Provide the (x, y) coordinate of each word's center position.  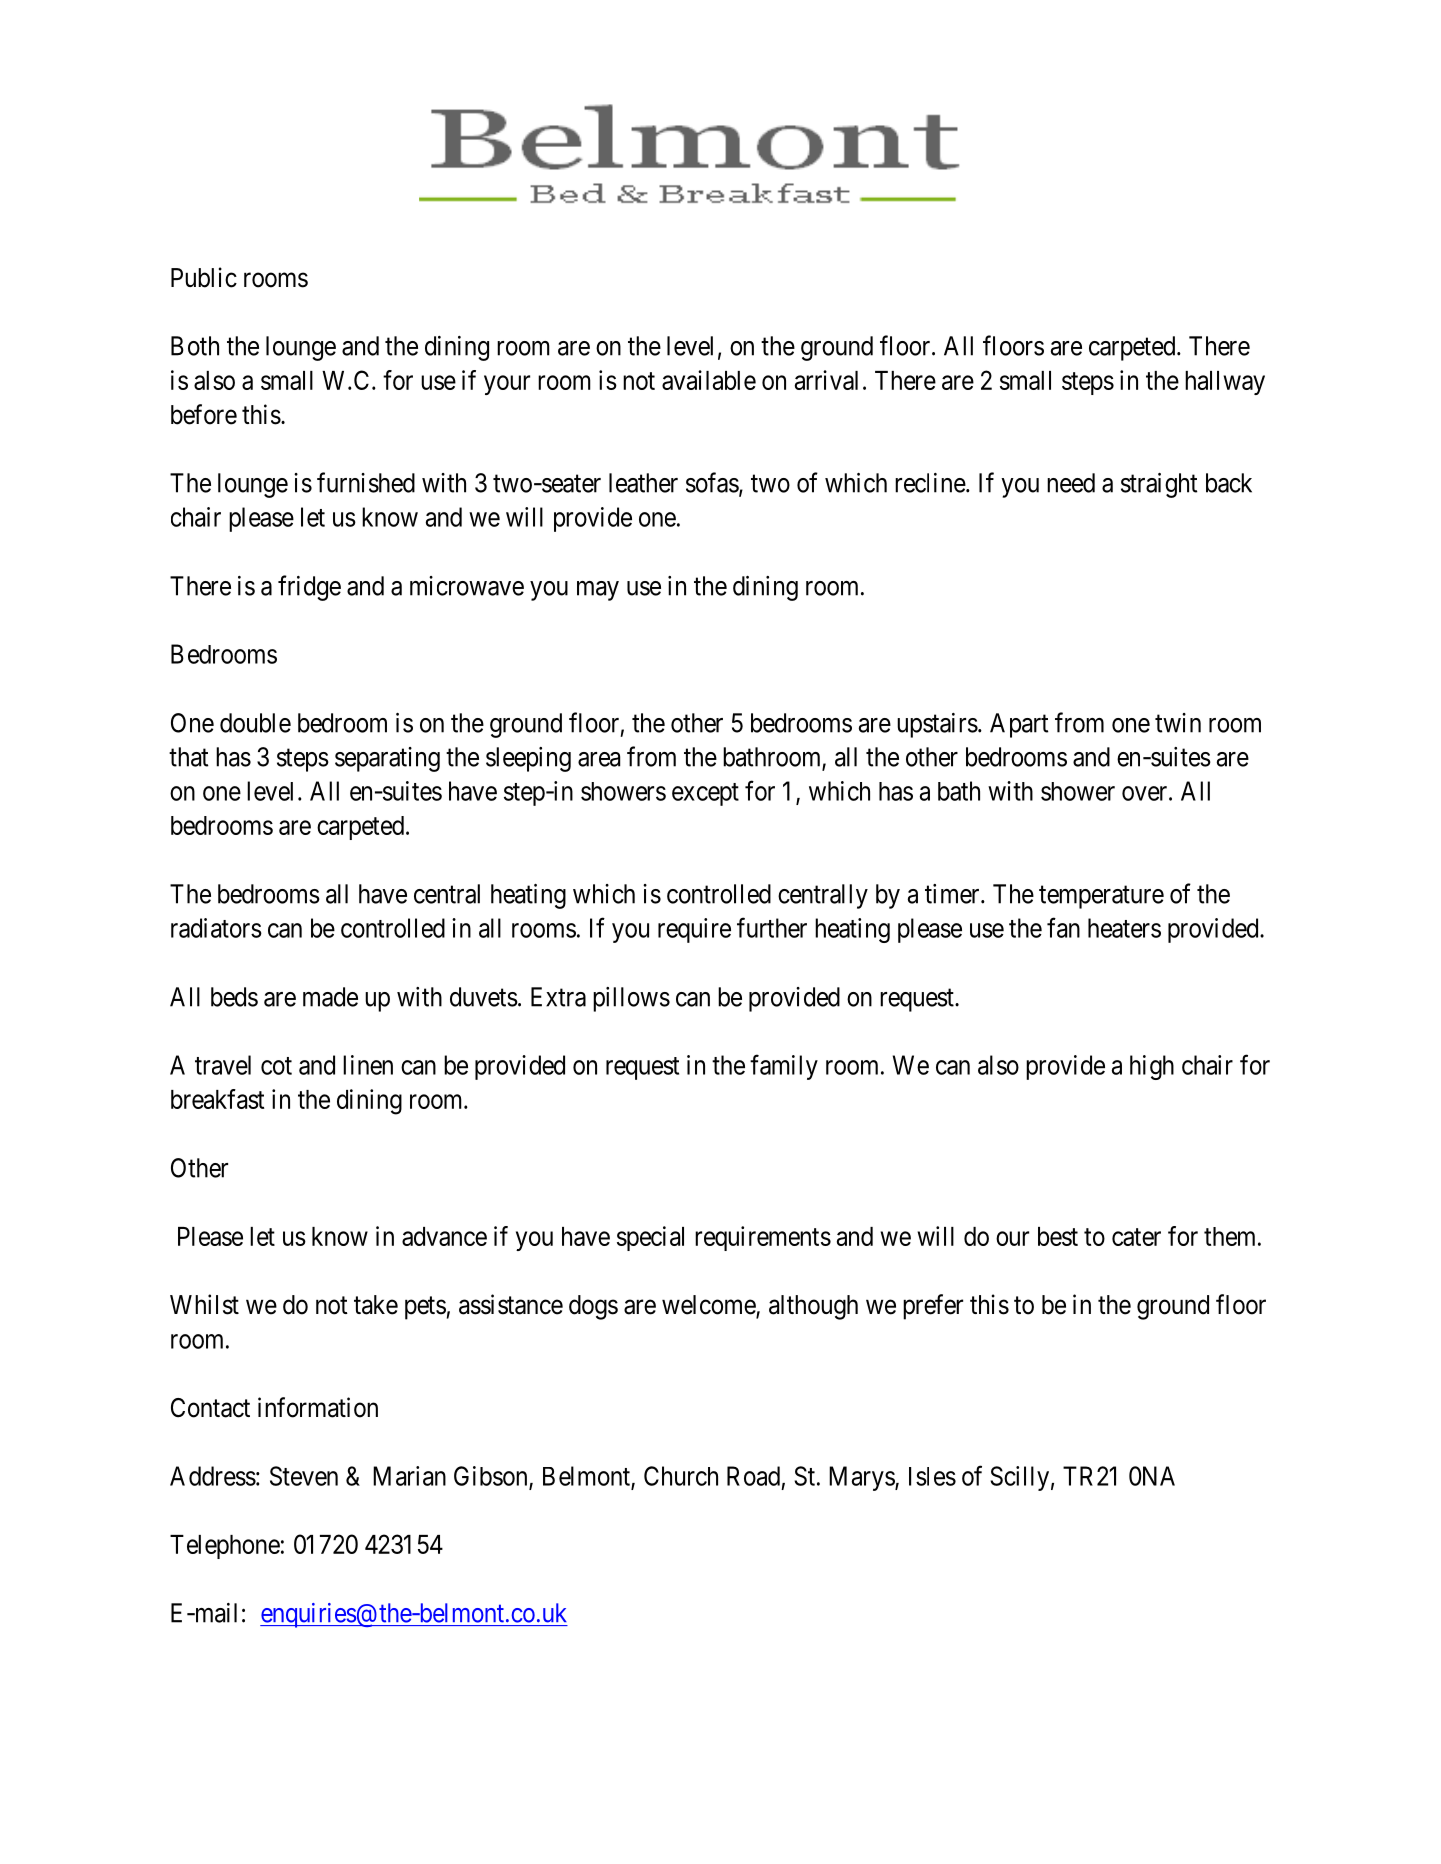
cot (276, 1066)
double (255, 723)
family (784, 1067)
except (705, 794)
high (1152, 1067)
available (709, 380)
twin (1178, 723)
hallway (1225, 383)
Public (204, 277)
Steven (304, 1476)
